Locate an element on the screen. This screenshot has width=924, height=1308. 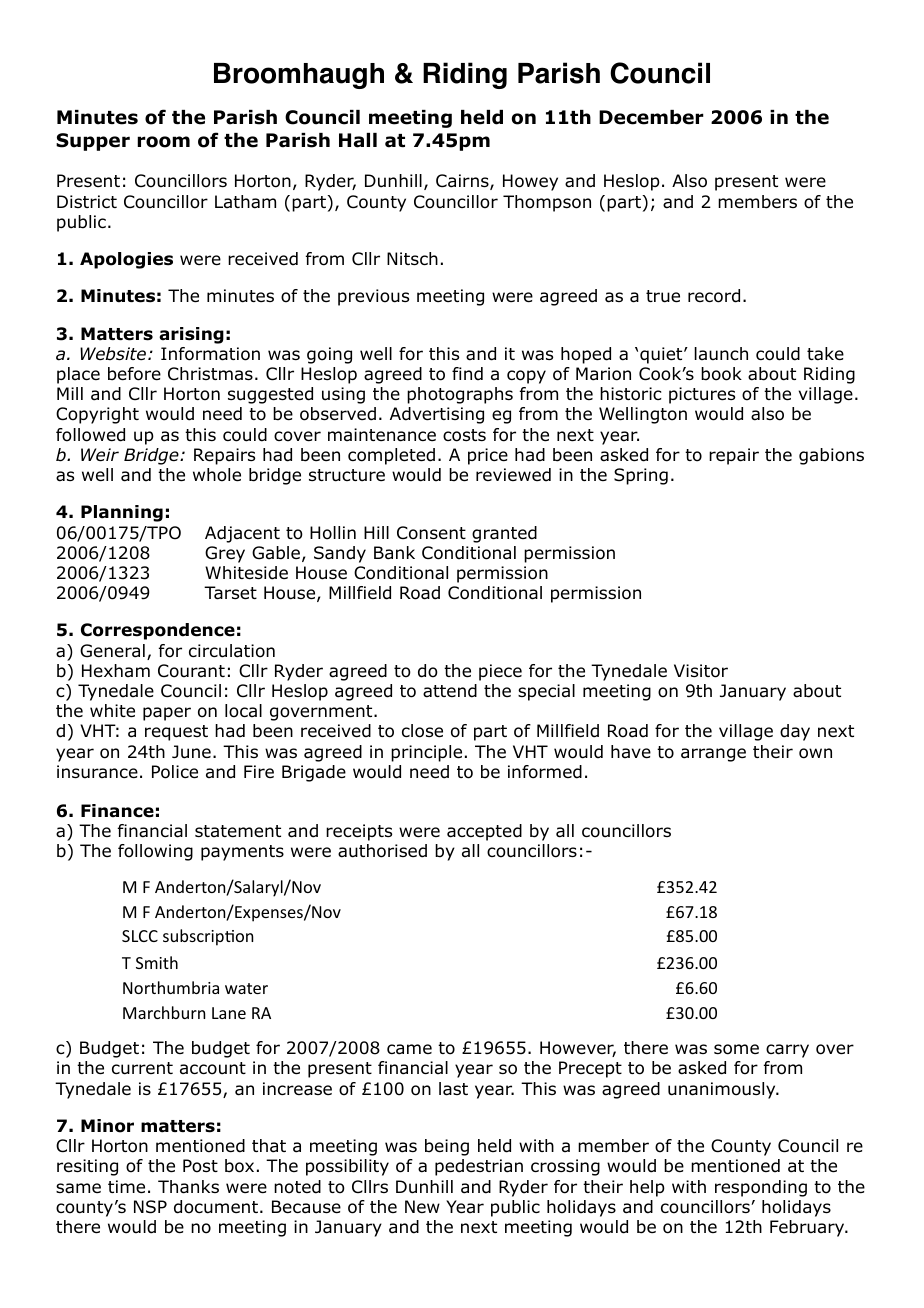
Visitor is located at coordinates (701, 671).
